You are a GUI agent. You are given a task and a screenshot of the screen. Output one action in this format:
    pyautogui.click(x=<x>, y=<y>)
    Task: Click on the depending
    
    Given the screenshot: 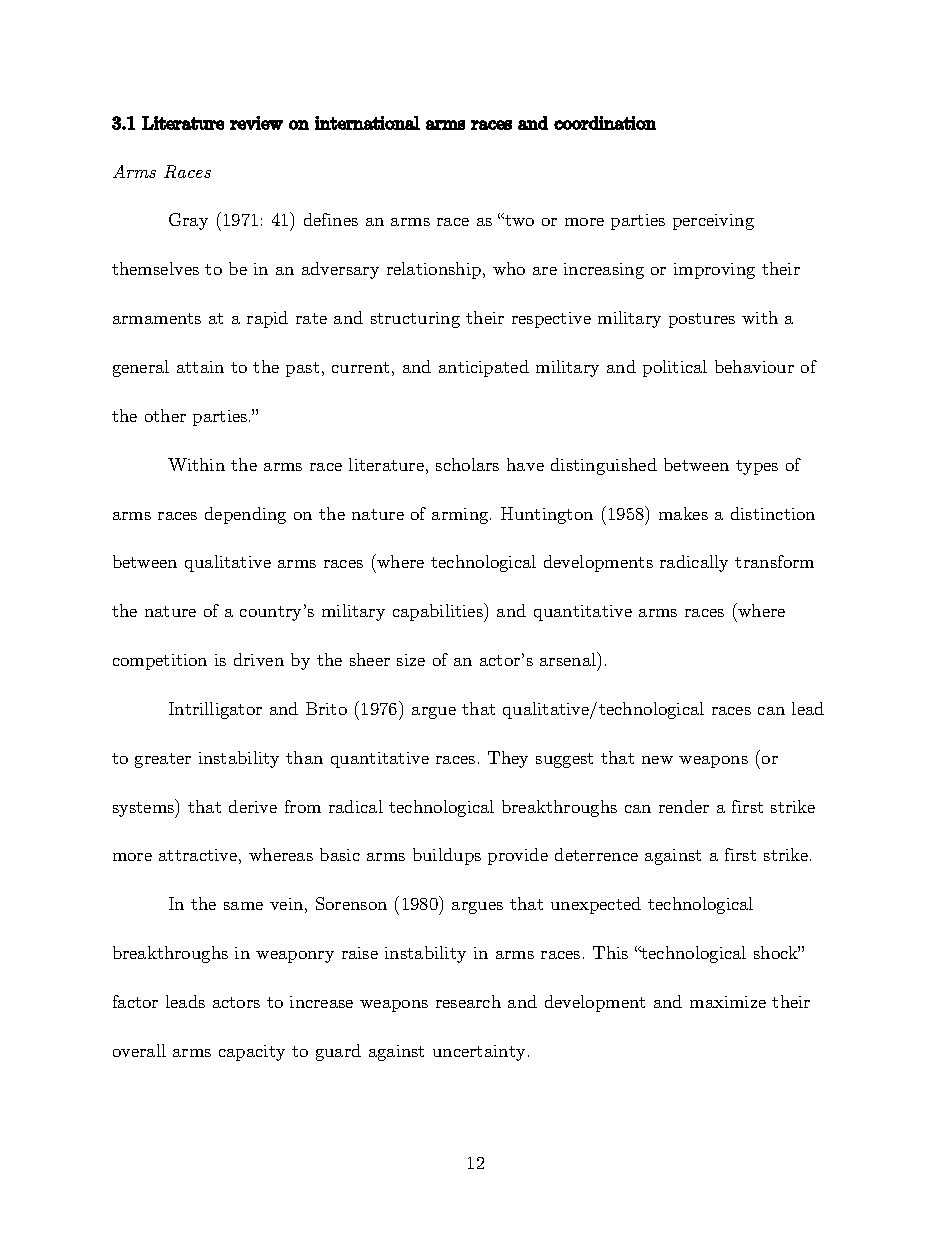 What is the action you would take?
    pyautogui.click(x=245, y=515)
